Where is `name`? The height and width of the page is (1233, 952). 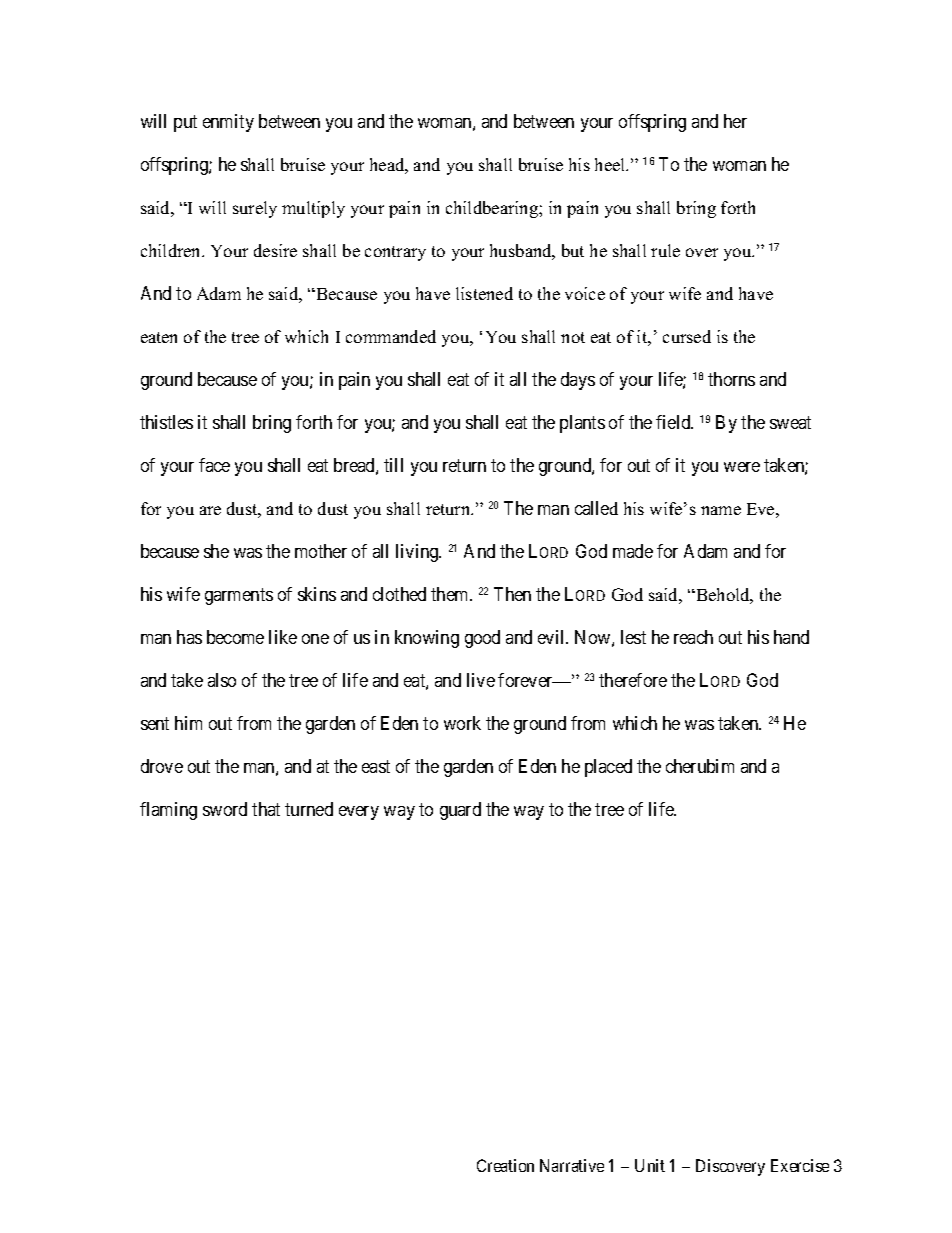 name is located at coordinates (721, 510).
